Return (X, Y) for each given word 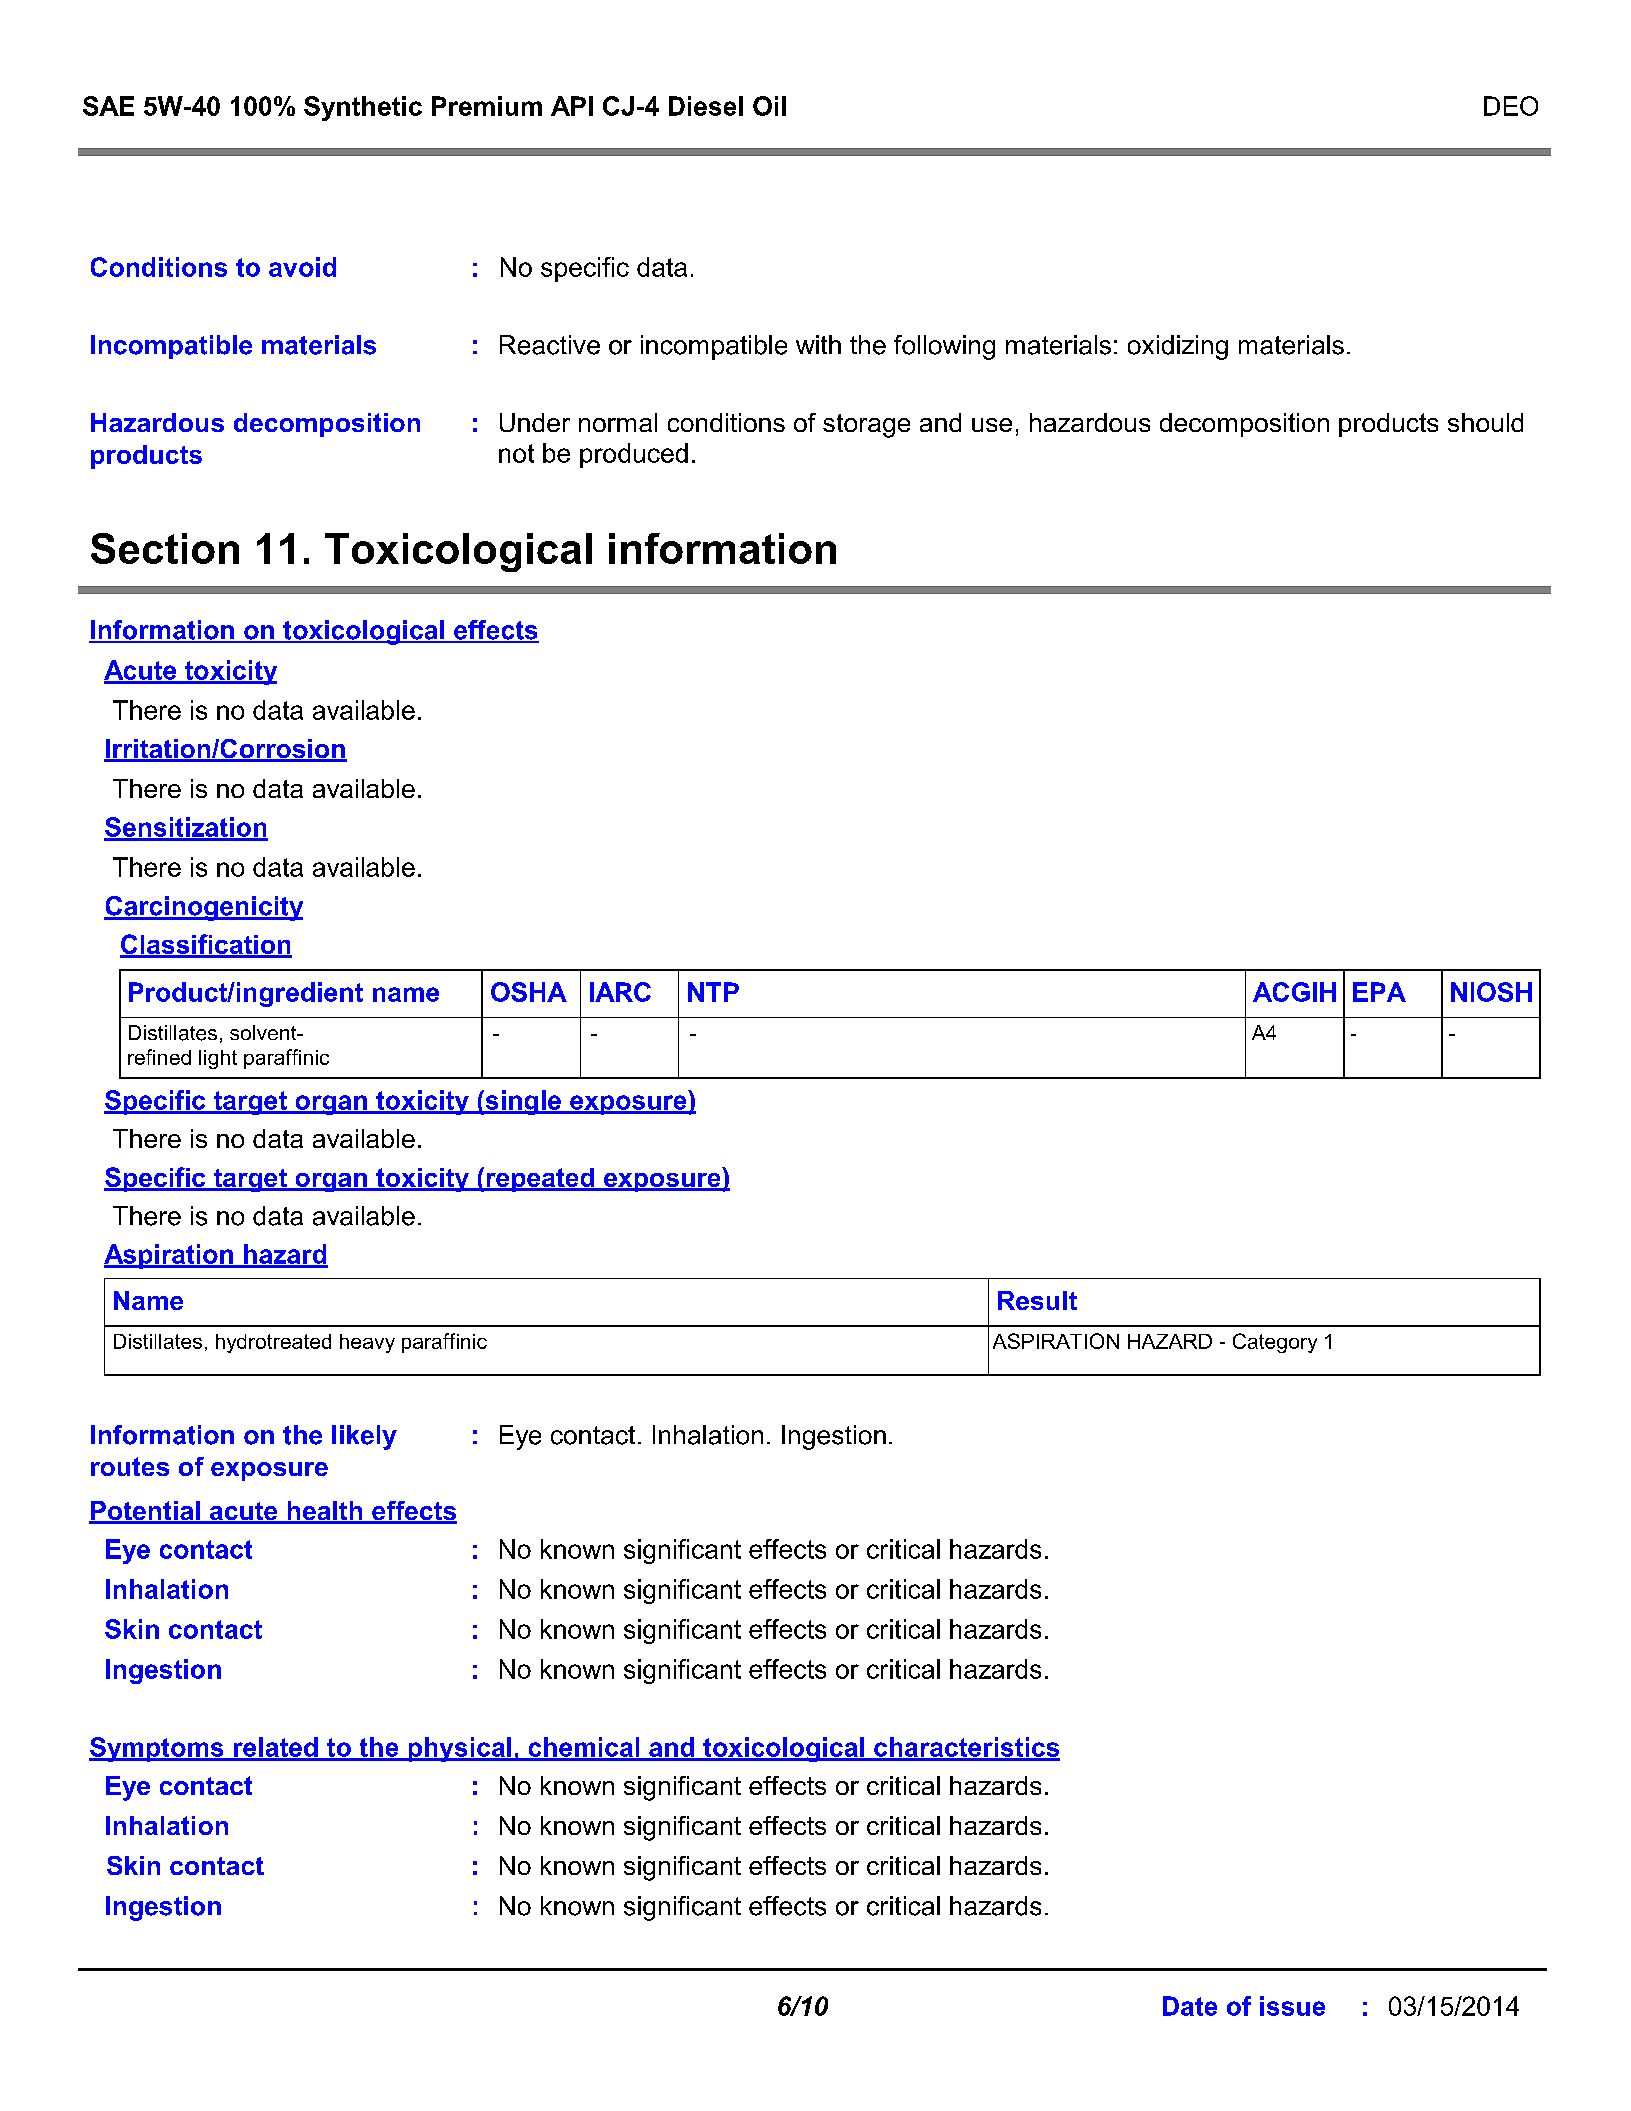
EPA (1379, 992)
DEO (1511, 106)
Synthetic (363, 108)
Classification (206, 945)
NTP (713, 992)
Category (1275, 1343)
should (1485, 422)
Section (165, 548)
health (325, 1512)
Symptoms (157, 1749)
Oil (769, 106)
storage (866, 426)
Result (1037, 1300)
